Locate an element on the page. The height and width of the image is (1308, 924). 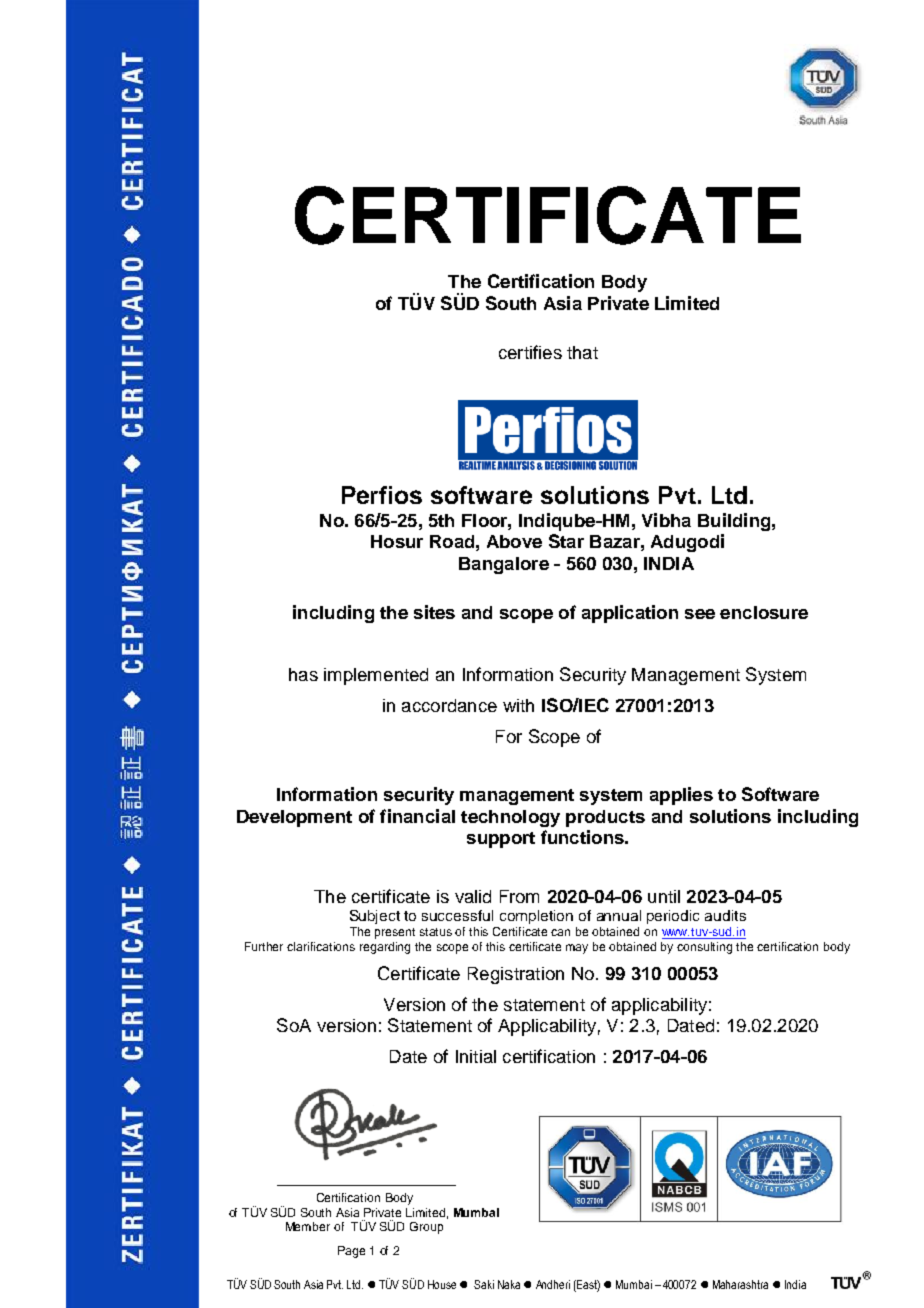
certifies is located at coordinates (530, 352).
